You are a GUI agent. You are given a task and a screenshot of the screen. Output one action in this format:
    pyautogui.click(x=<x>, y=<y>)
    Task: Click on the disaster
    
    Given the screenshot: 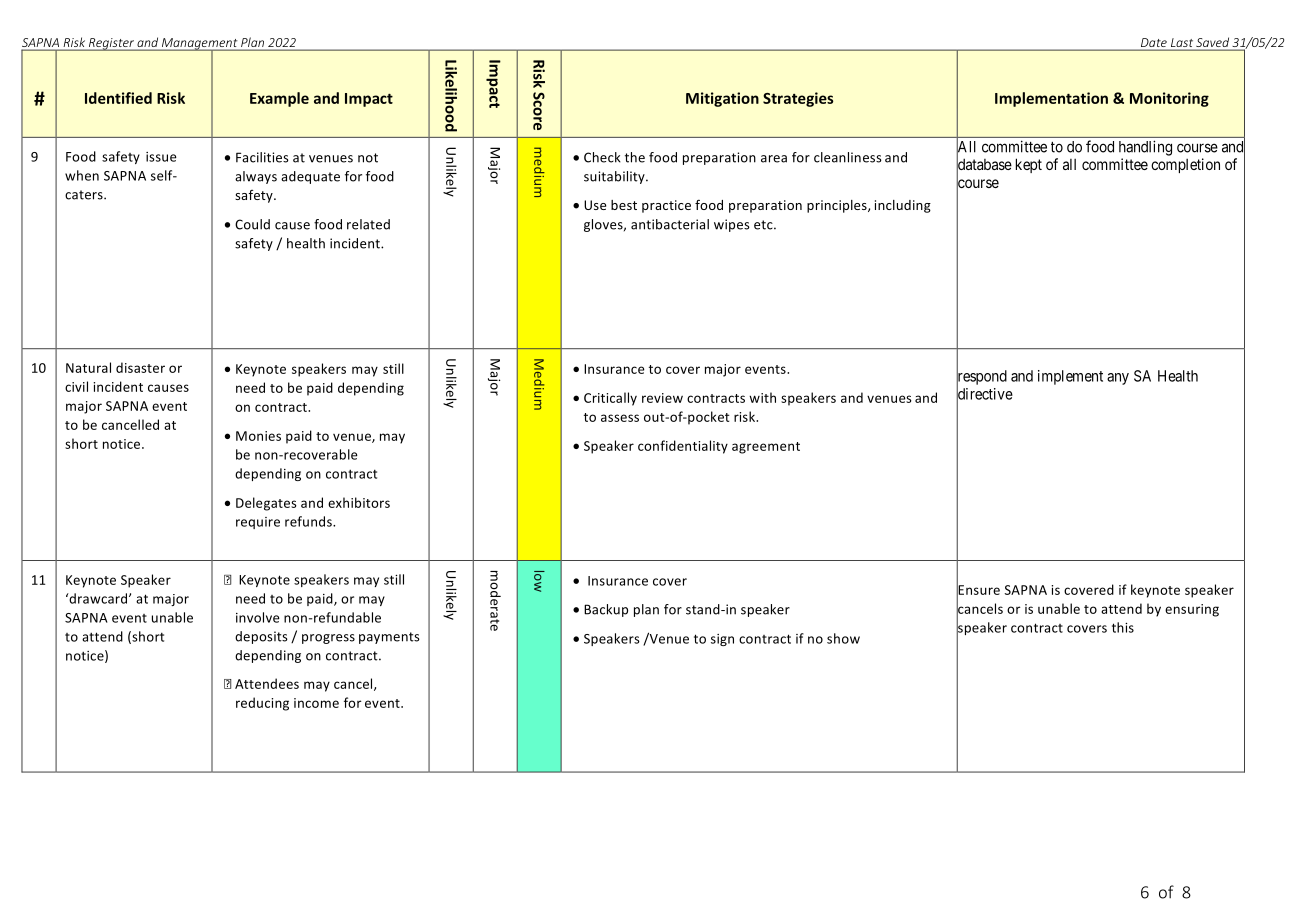 What is the action you would take?
    pyautogui.click(x=140, y=367)
